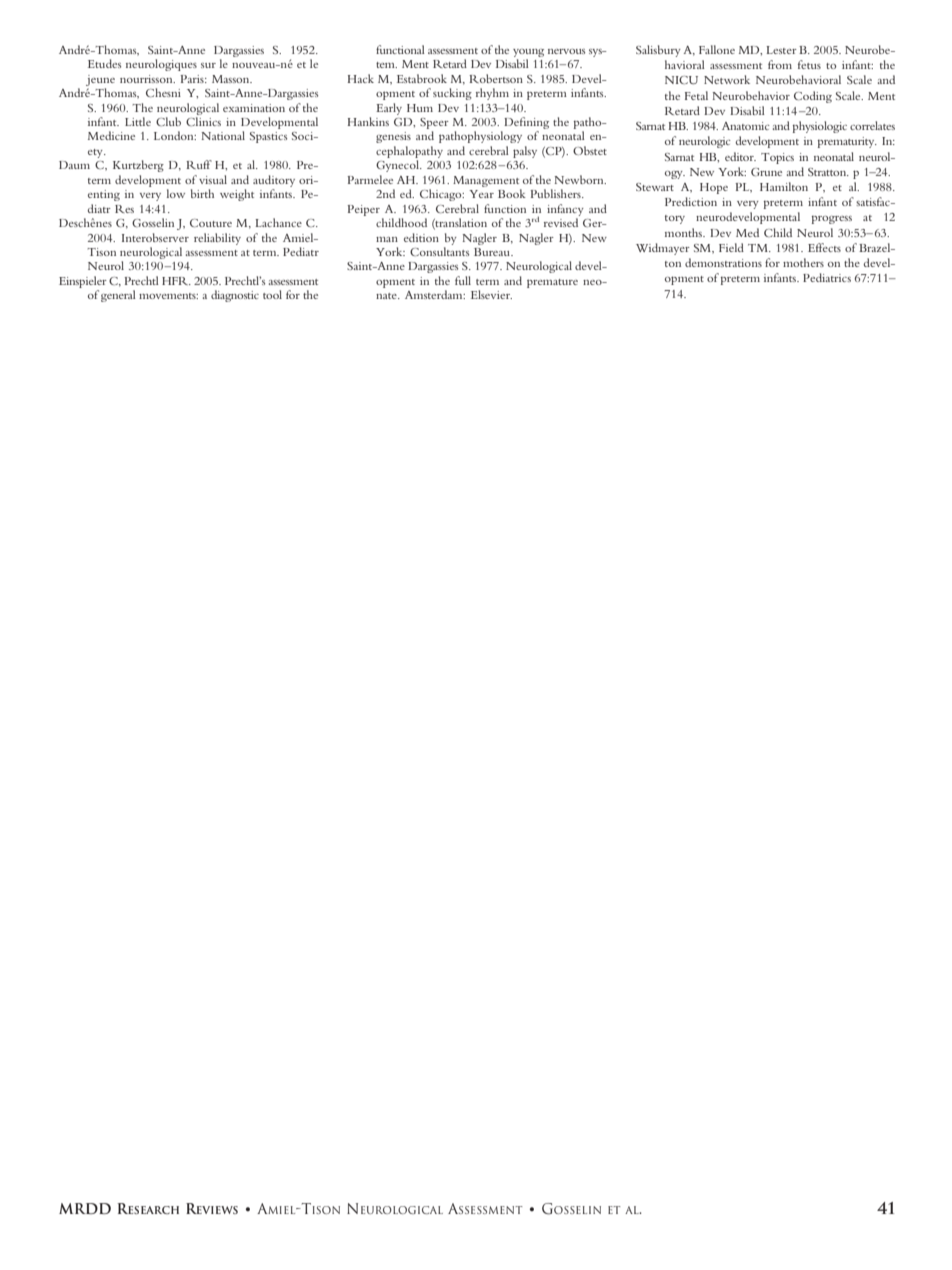 Image resolution: width=952 pixels, height=1270 pixels. What do you see at coordinates (828, 172) in the document?
I see `Stratton` at bounding box center [828, 172].
